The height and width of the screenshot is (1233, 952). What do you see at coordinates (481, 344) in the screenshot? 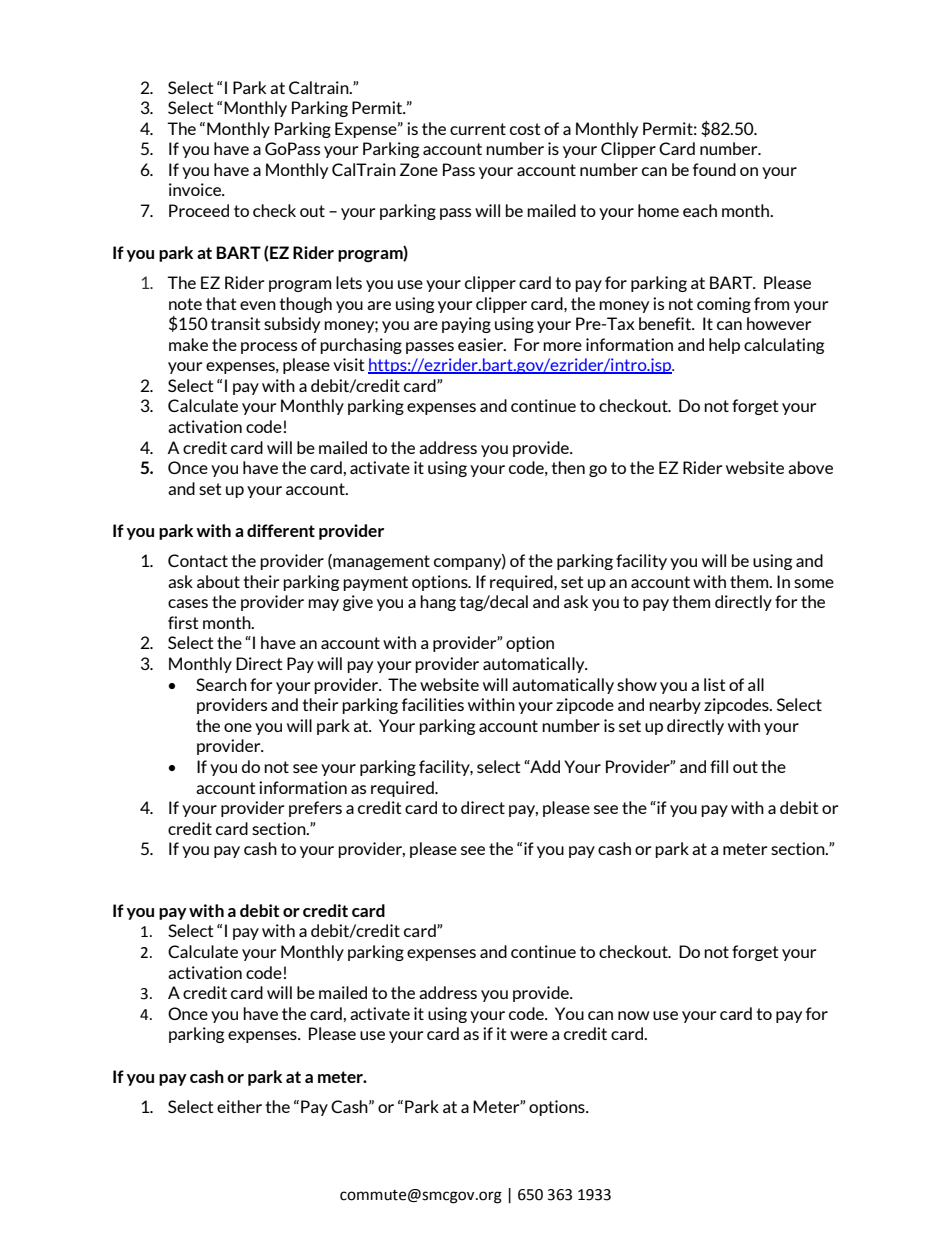
I see `easier` at bounding box center [481, 344].
